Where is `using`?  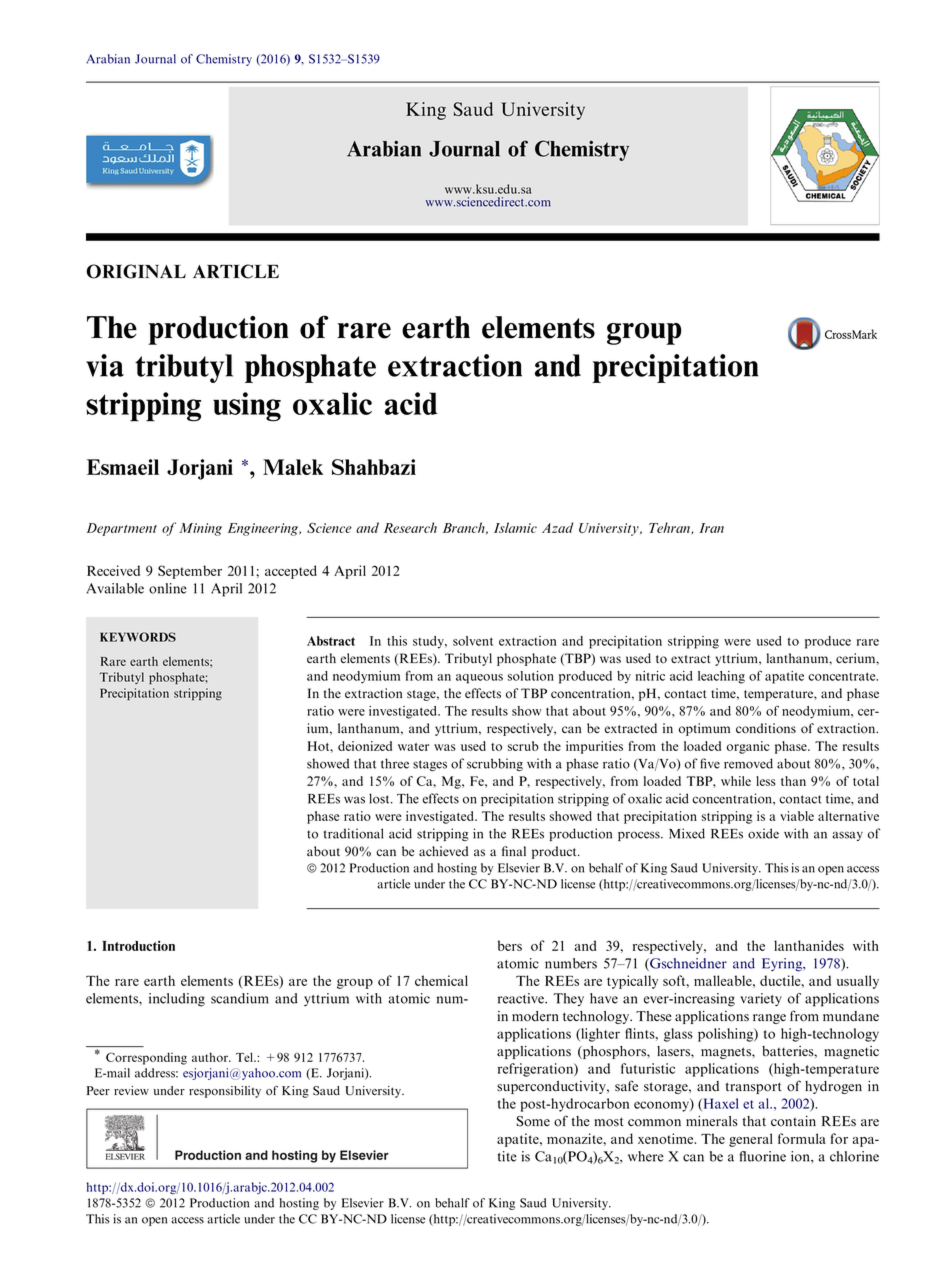 using is located at coordinates (247, 407).
